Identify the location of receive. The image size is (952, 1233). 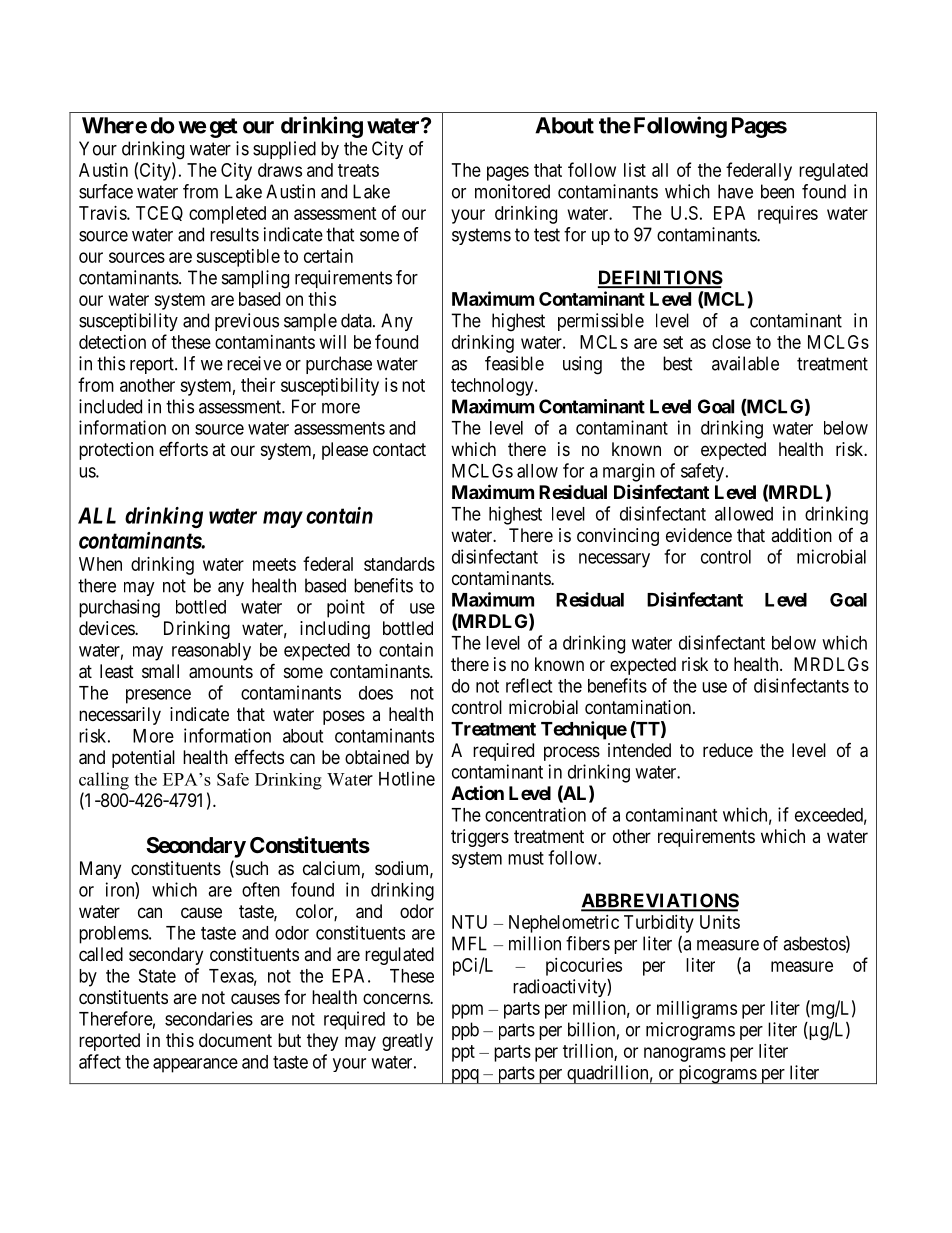
(254, 363).
